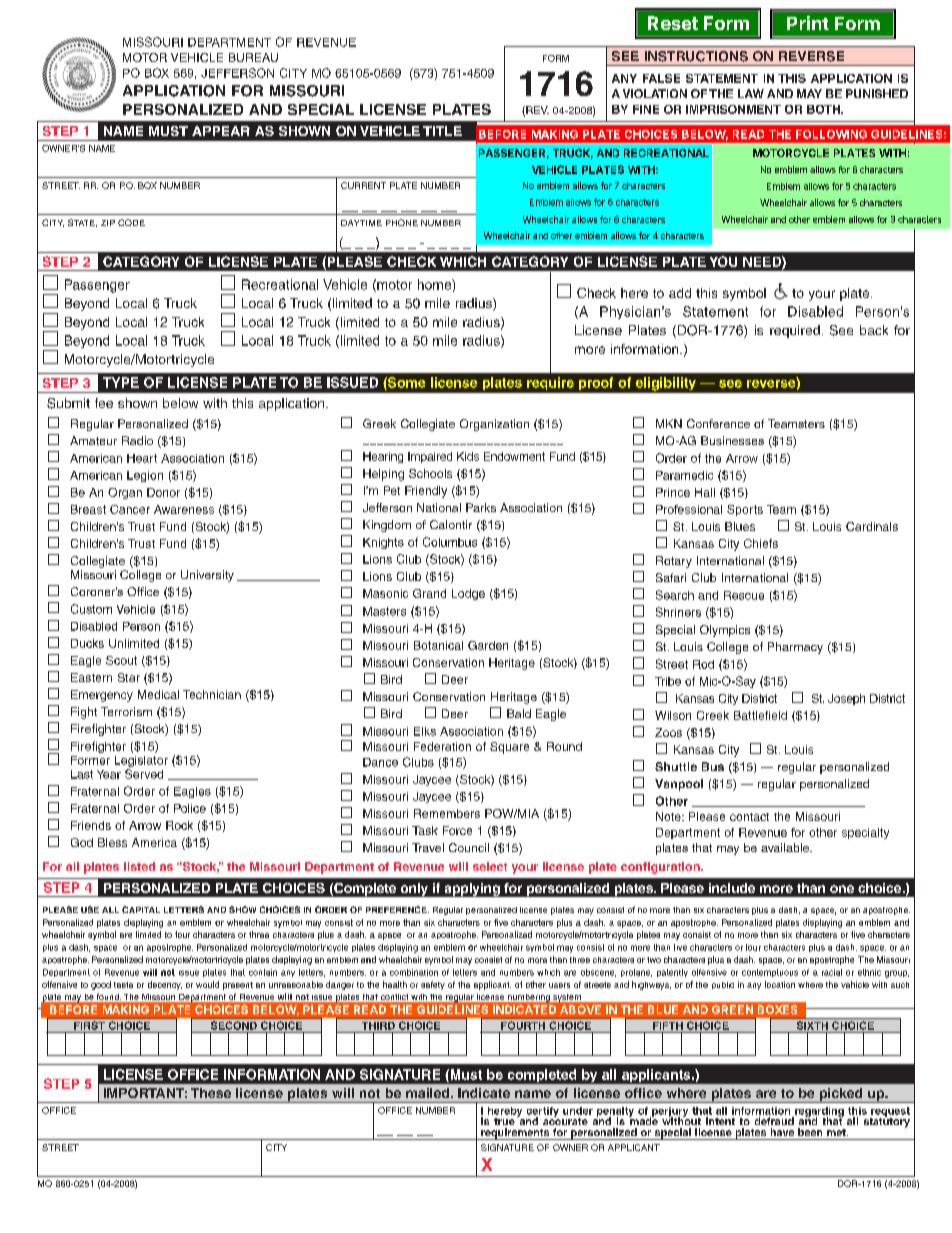  Describe the element at coordinates (824, 109) in the screenshot. I see `BOTH` at that location.
